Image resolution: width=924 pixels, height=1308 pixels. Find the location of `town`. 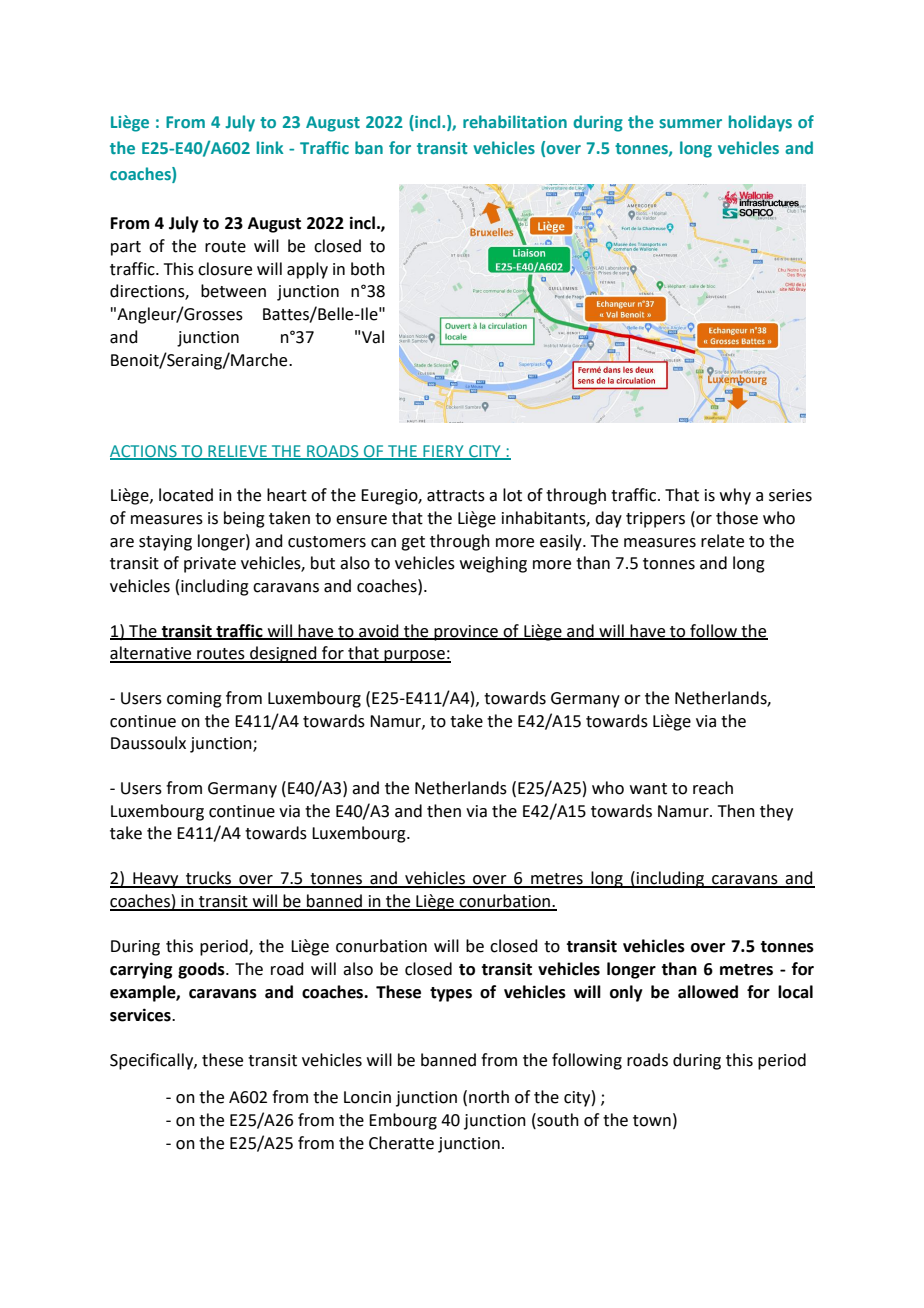

town is located at coordinates (652, 1121).
